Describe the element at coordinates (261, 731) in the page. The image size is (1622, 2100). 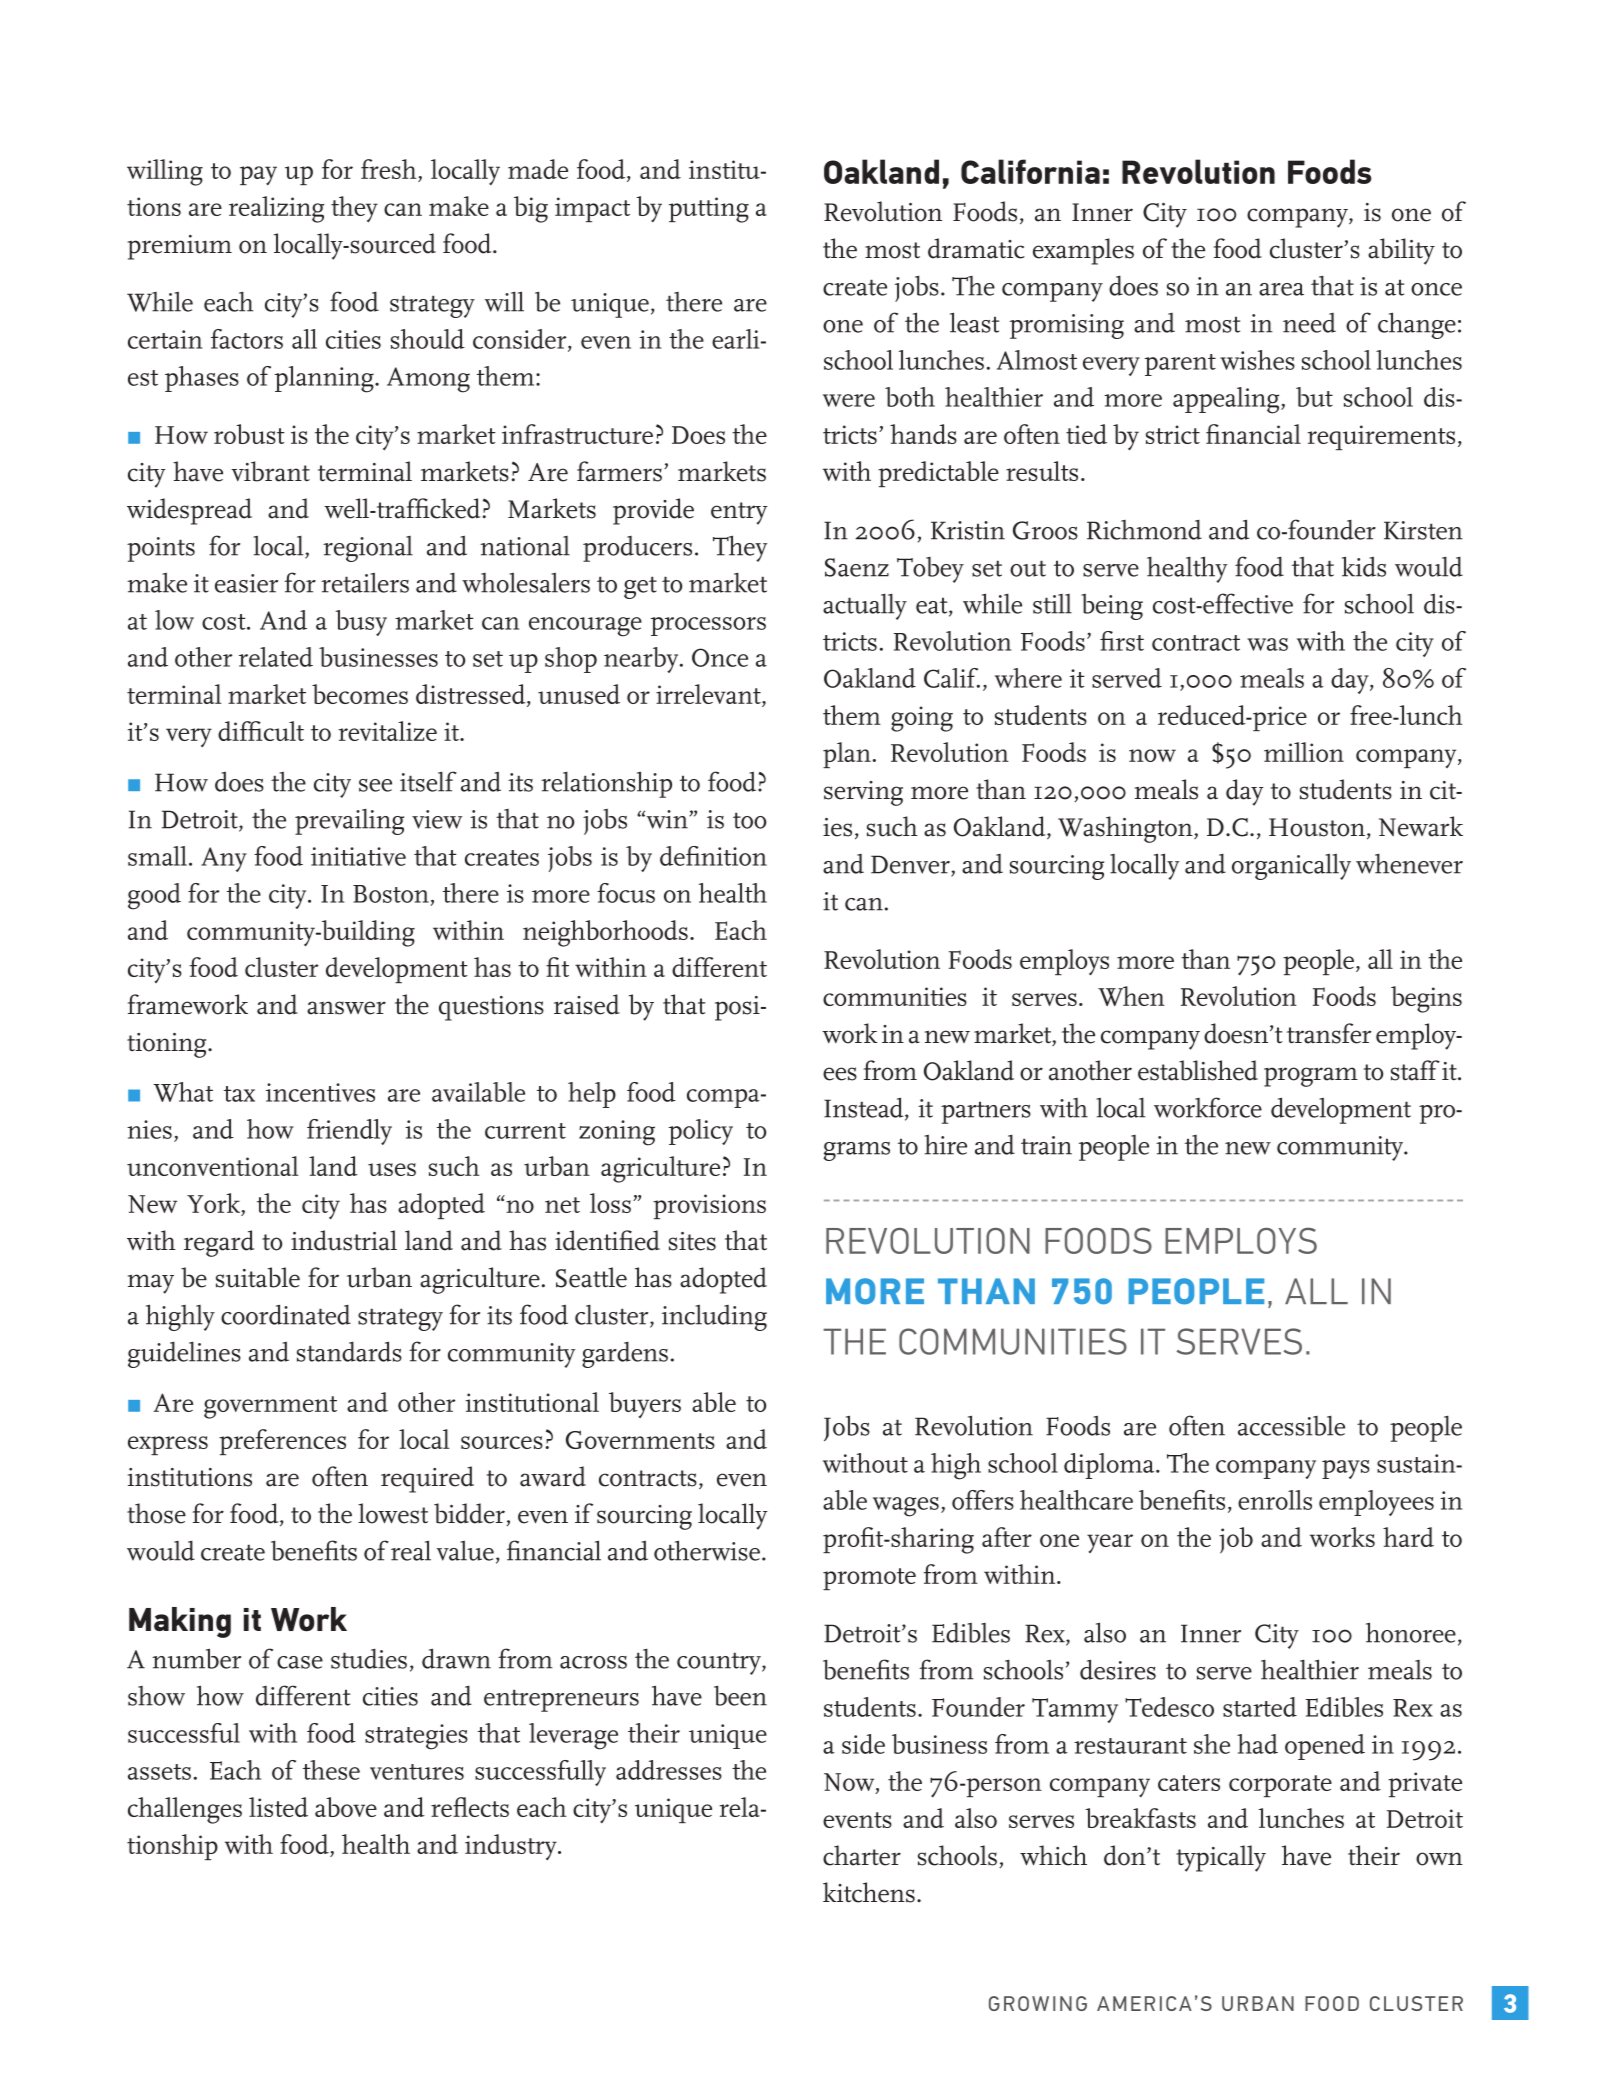
I see `difficult` at that location.
